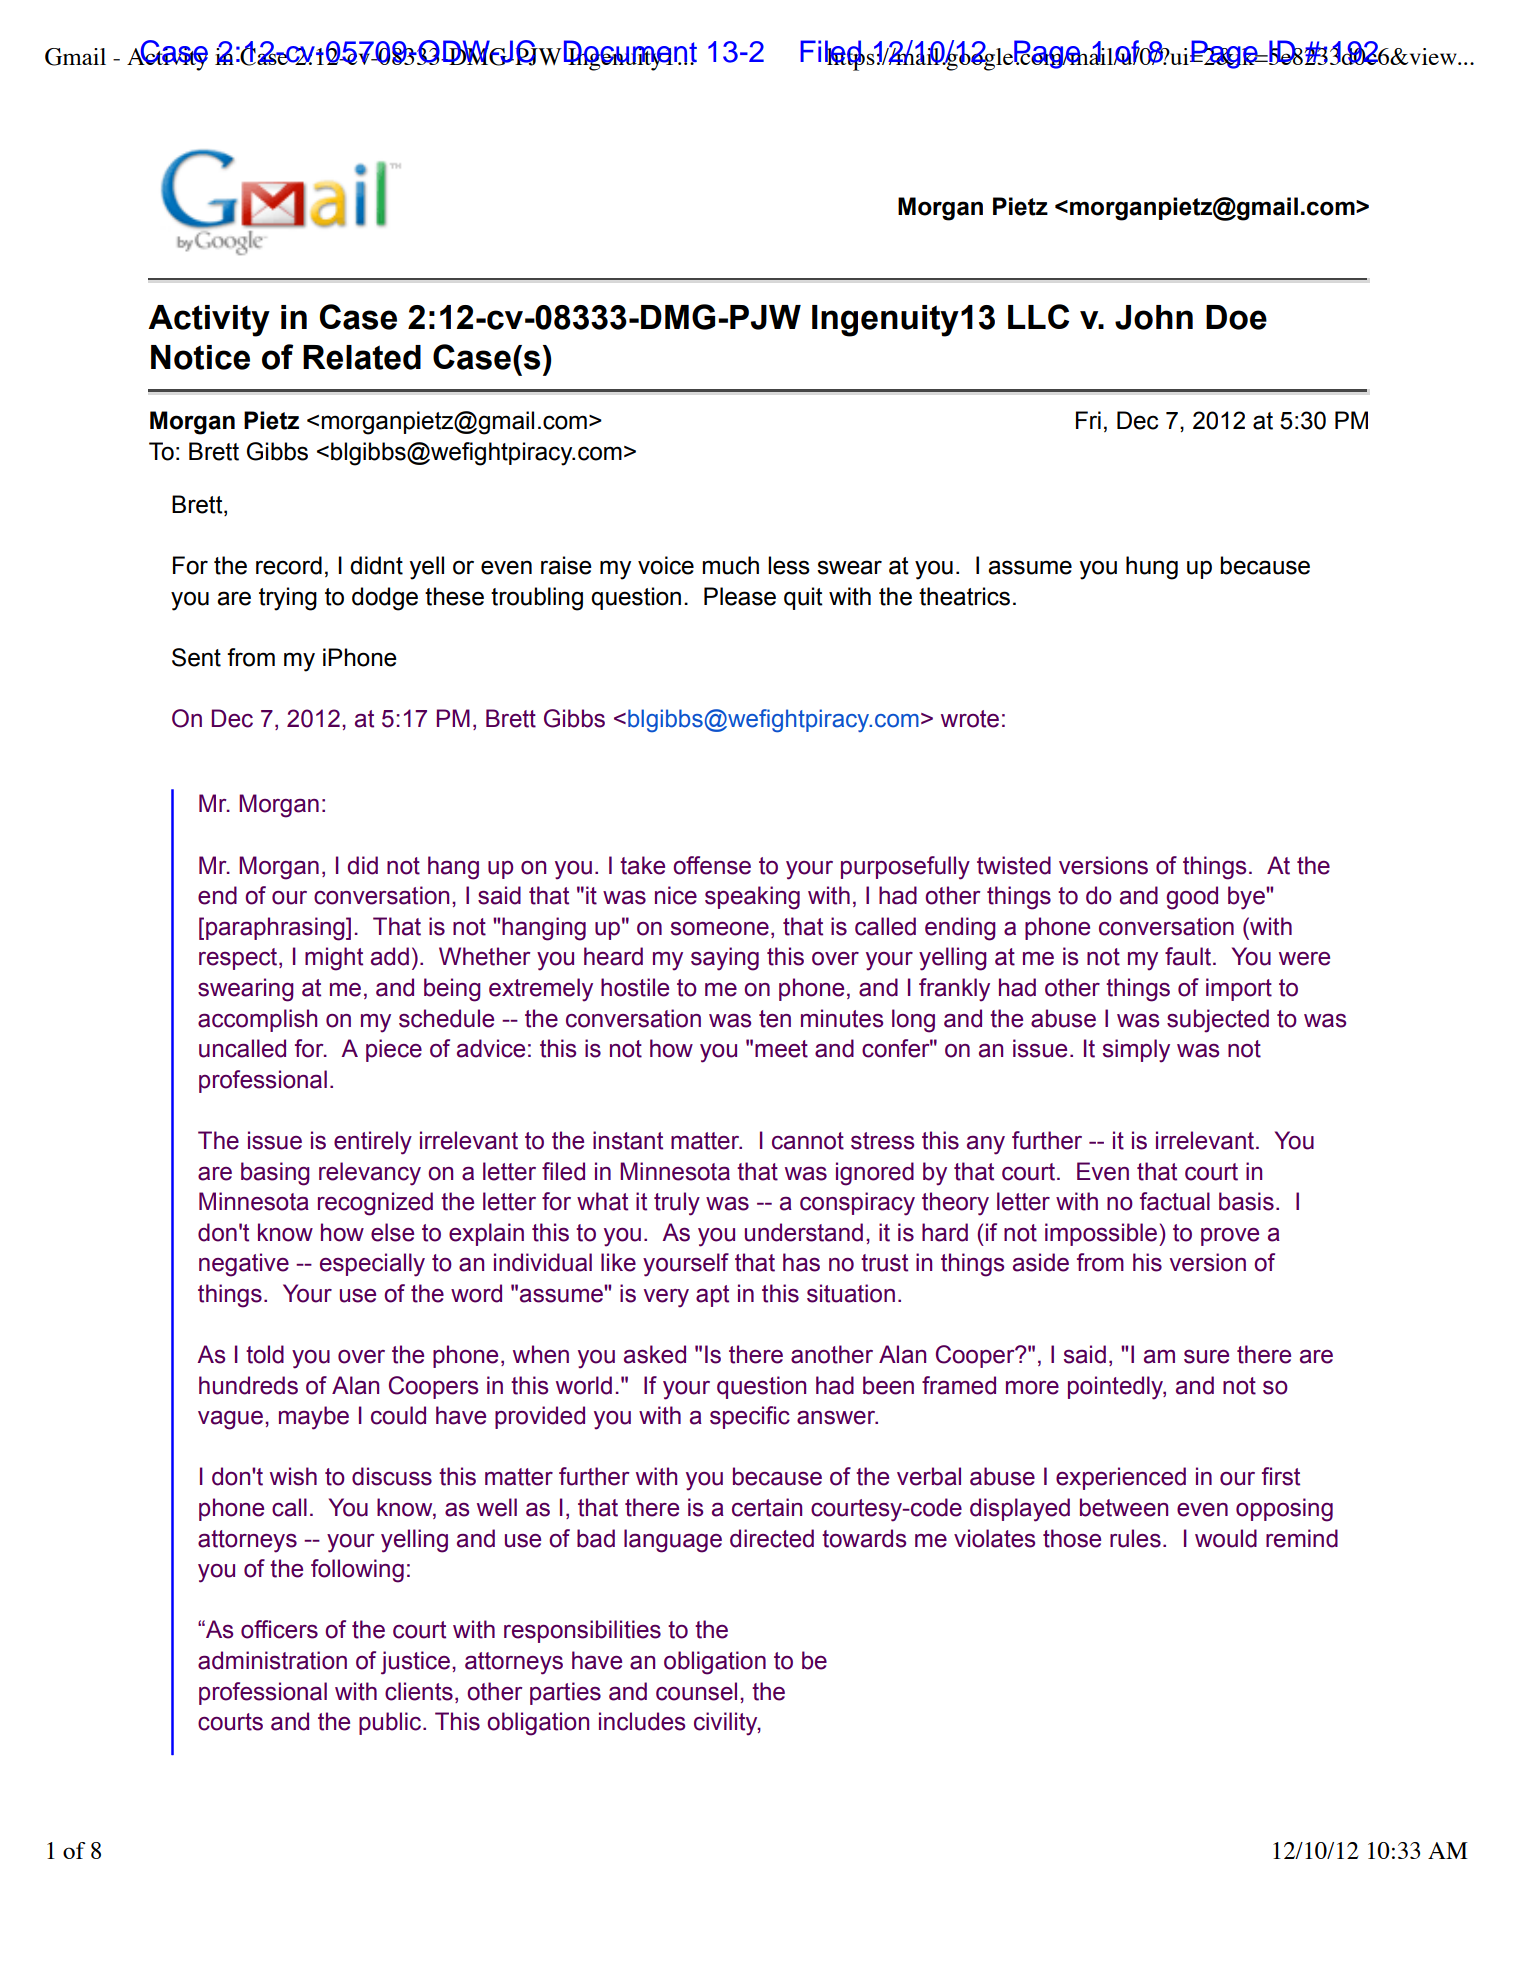 The width and height of the screenshot is (1519, 1966). I want to click on John, so click(1154, 317).
